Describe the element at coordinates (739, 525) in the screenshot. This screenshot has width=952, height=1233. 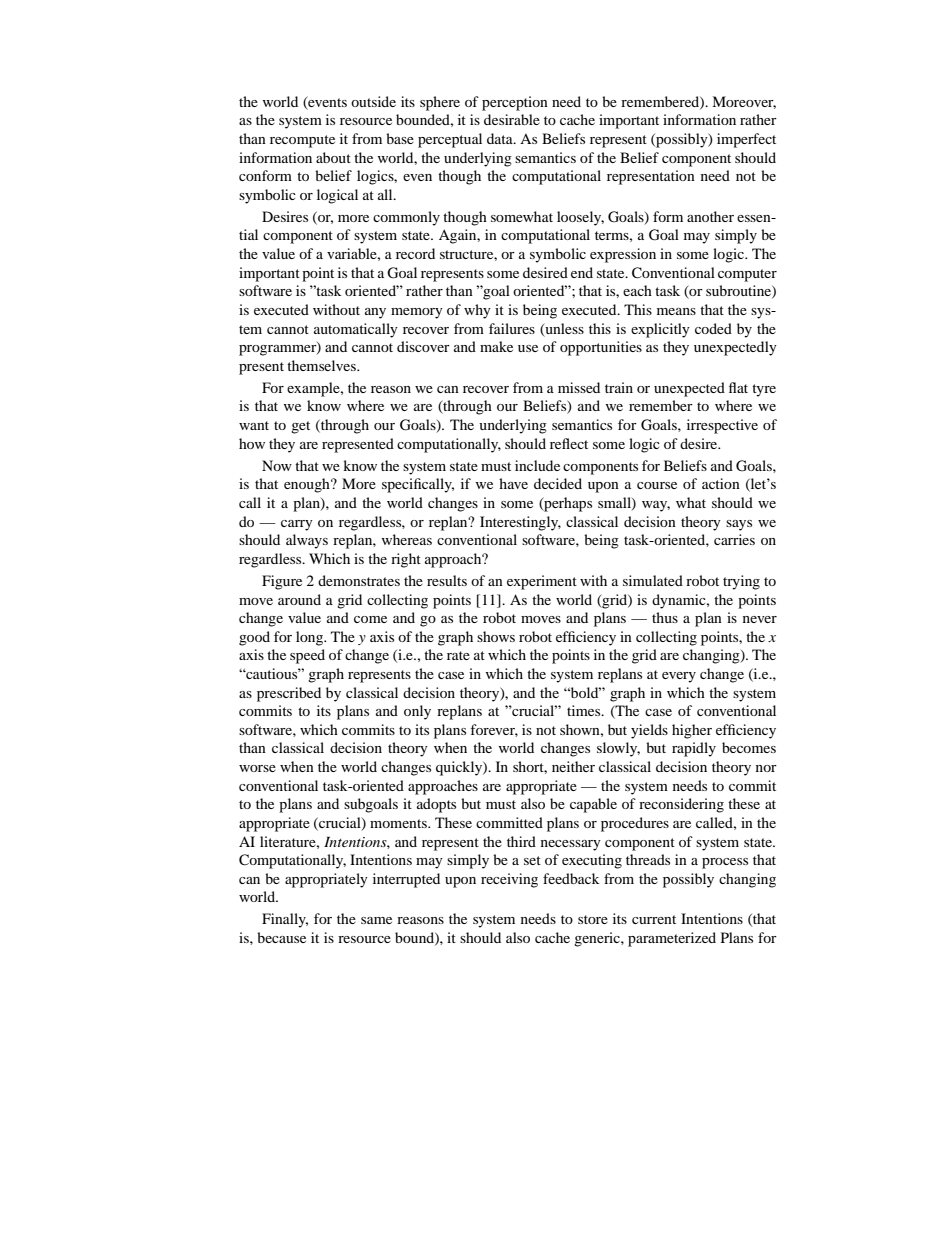
I see `says` at that location.
